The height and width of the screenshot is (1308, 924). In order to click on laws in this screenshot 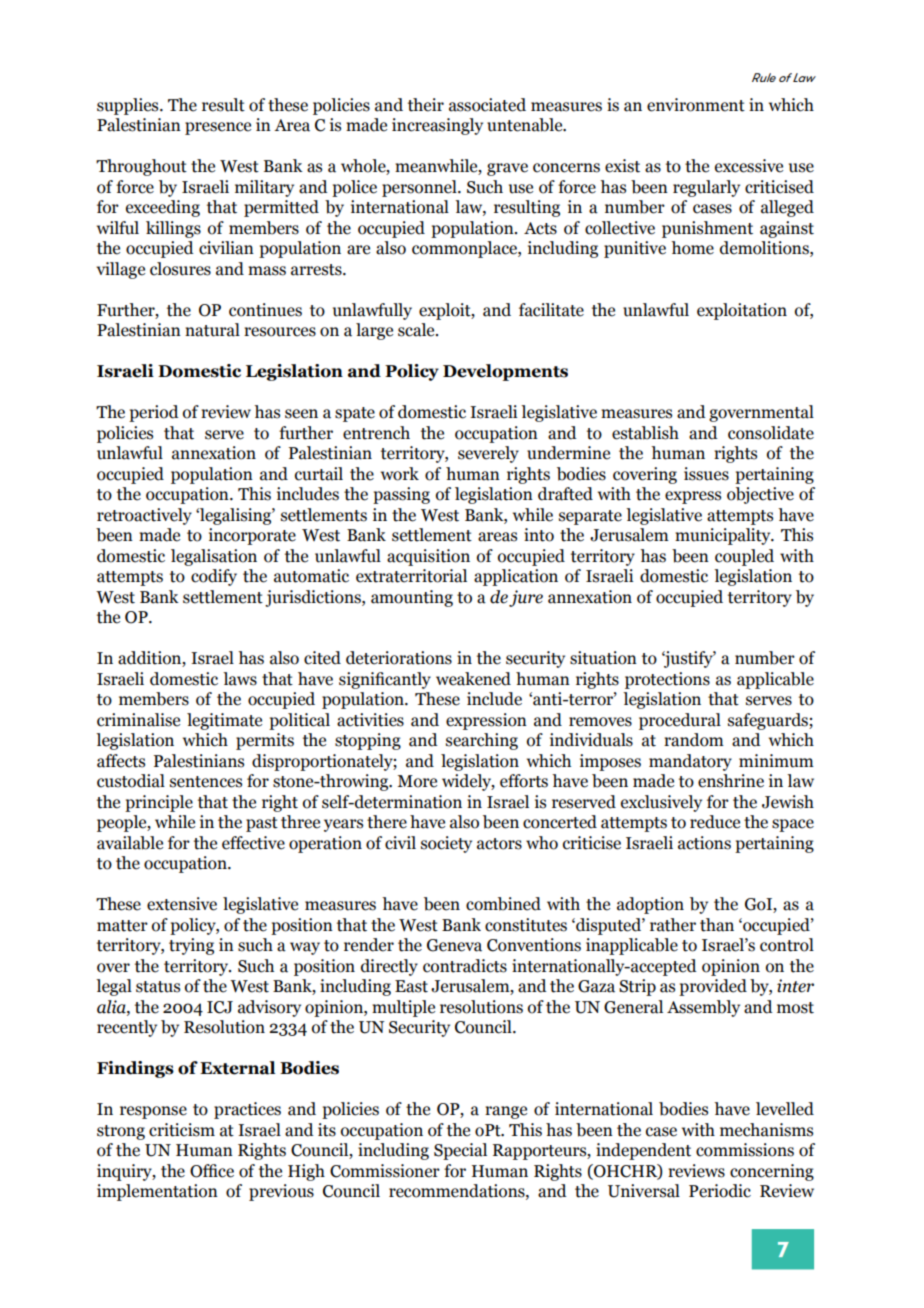, I will do `click(240, 679)`.
